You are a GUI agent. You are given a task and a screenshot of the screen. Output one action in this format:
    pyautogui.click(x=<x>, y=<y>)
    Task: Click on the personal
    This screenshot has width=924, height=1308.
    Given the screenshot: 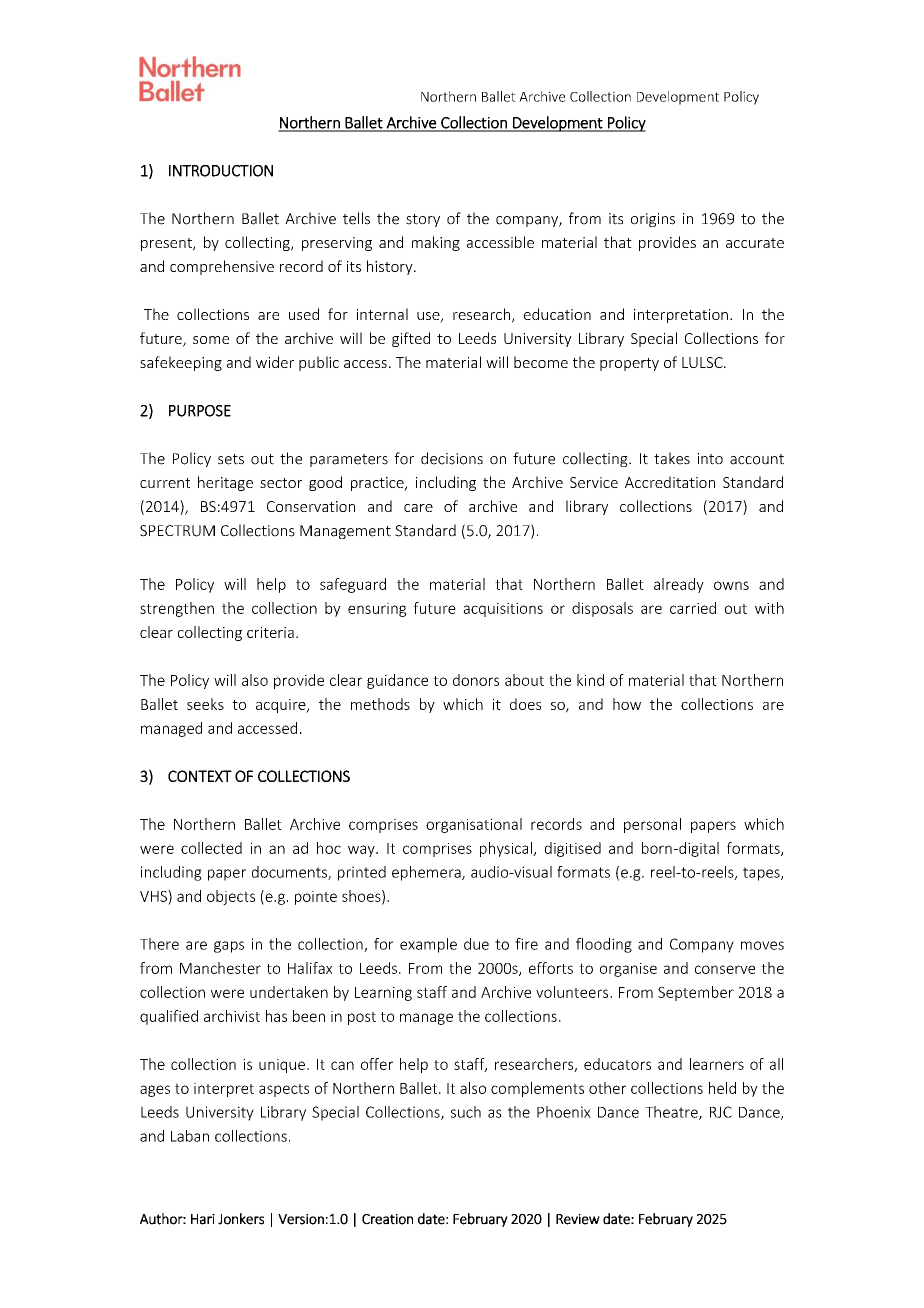 What is the action you would take?
    pyautogui.click(x=652, y=825)
